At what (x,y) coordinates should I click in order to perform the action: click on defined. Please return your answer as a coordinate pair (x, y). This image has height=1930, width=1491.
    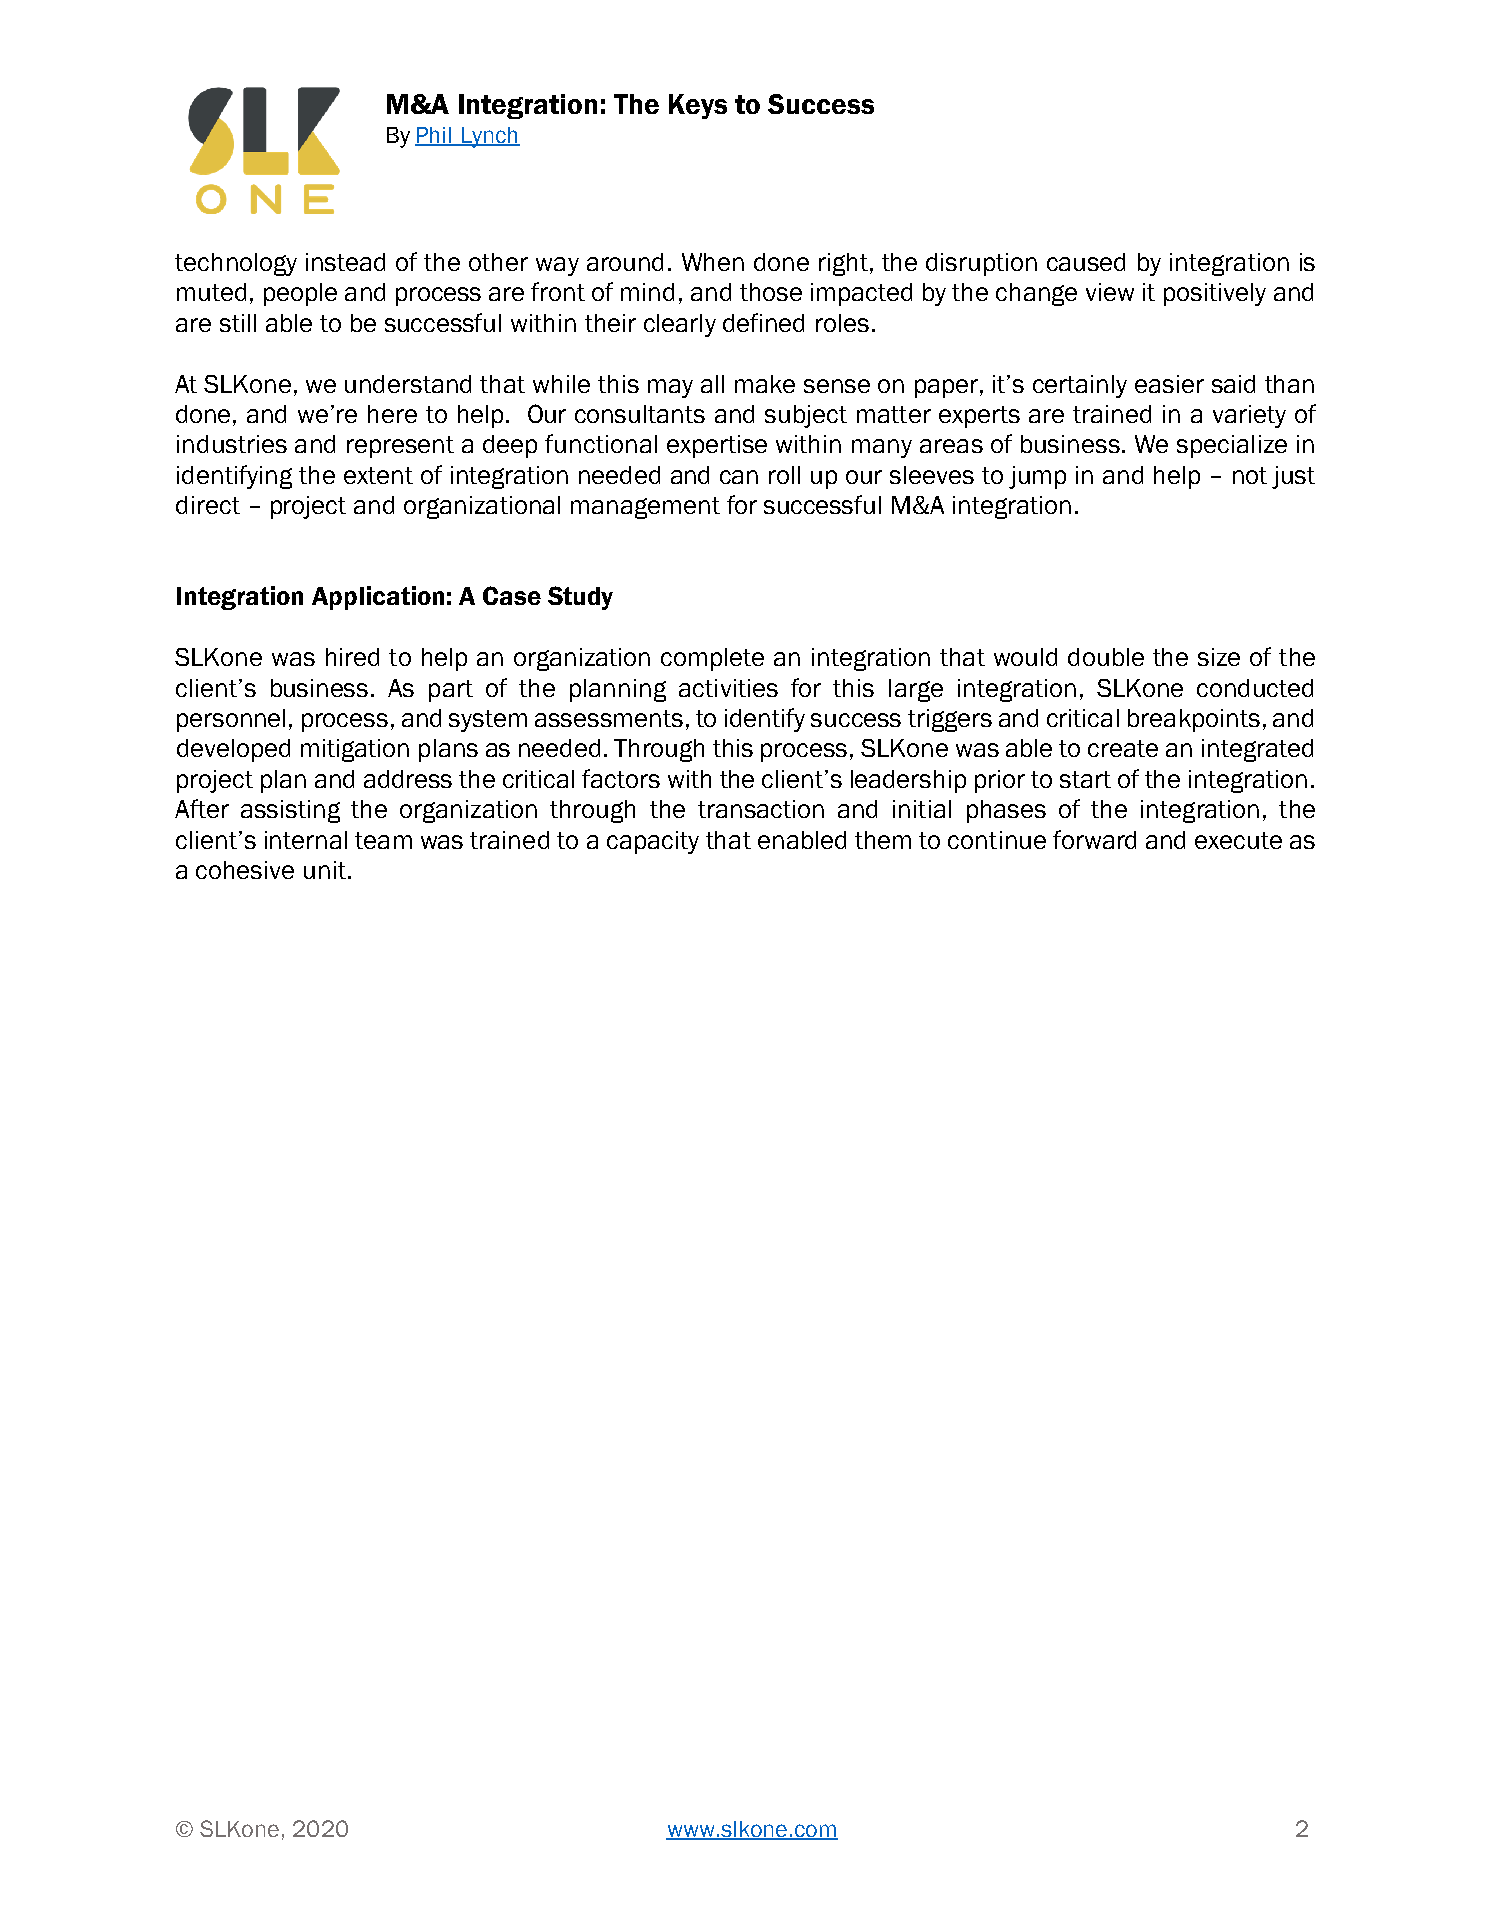
    Looking at the image, I should click on (763, 322).
